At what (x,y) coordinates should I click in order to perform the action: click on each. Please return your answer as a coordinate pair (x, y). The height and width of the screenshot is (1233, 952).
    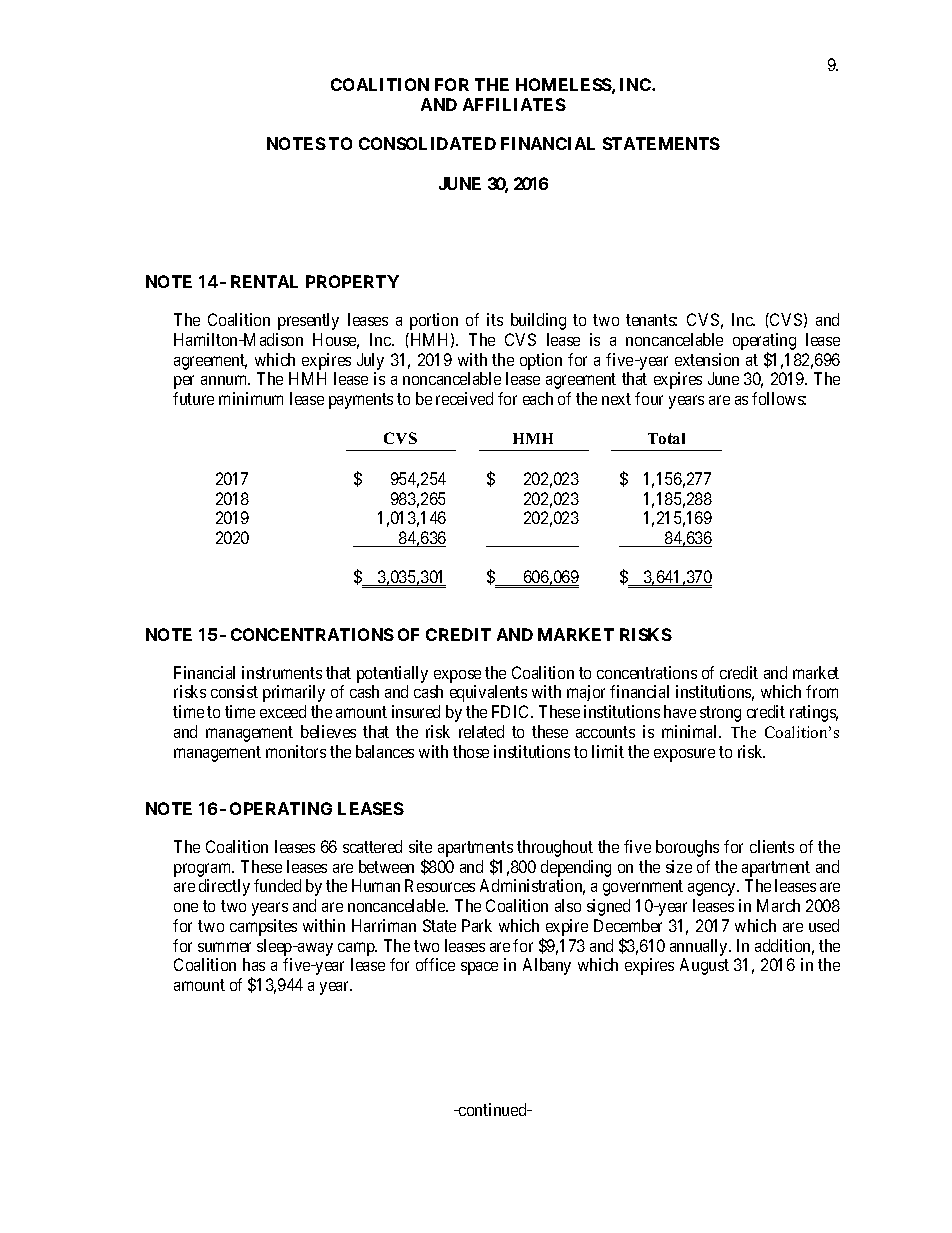
    Looking at the image, I should click on (538, 398).
